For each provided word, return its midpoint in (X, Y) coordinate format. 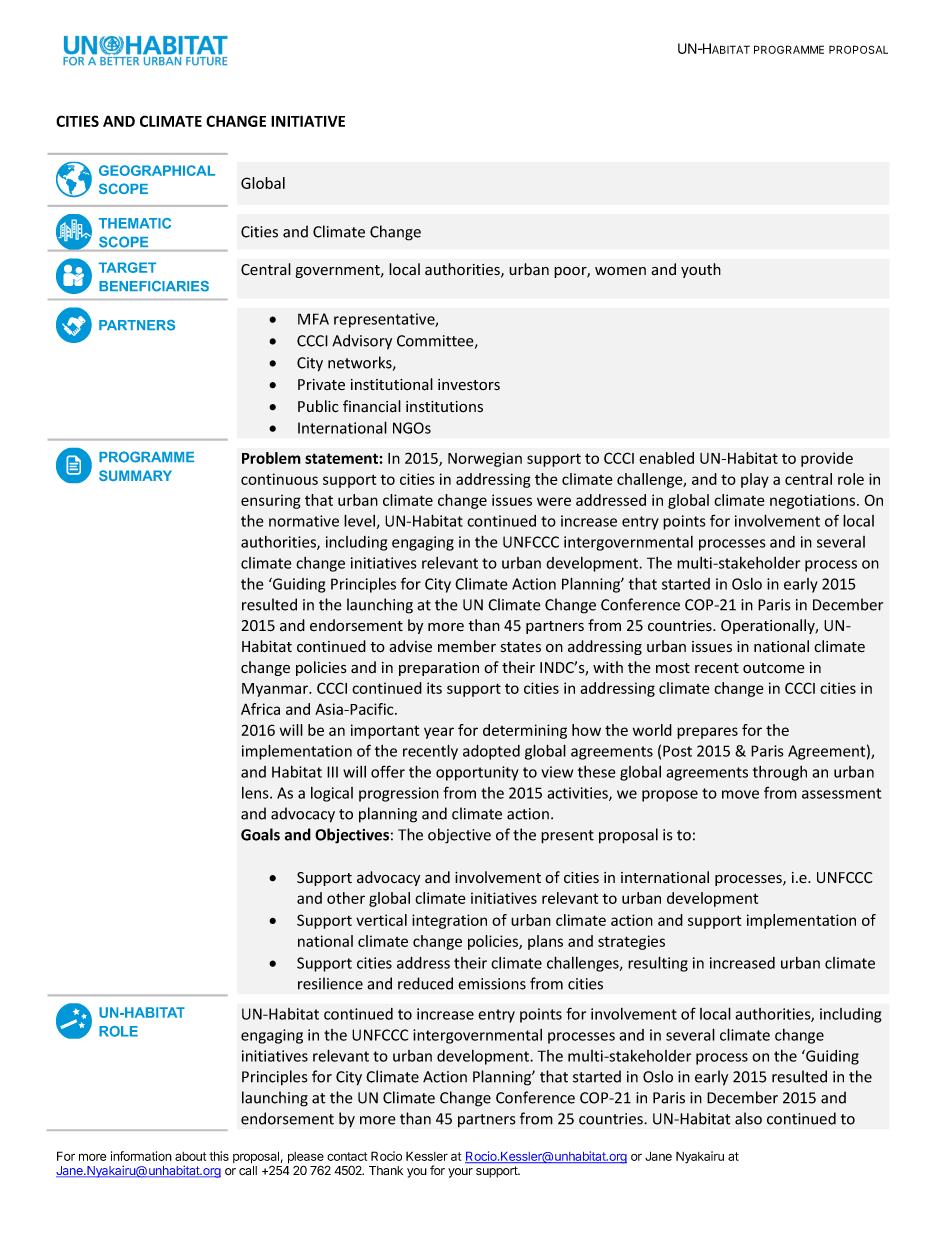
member (467, 646)
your (460, 1173)
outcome (774, 668)
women (620, 271)
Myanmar (276, 690)
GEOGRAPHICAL (157, 170)
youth (701, 270)
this (219, 1156)
